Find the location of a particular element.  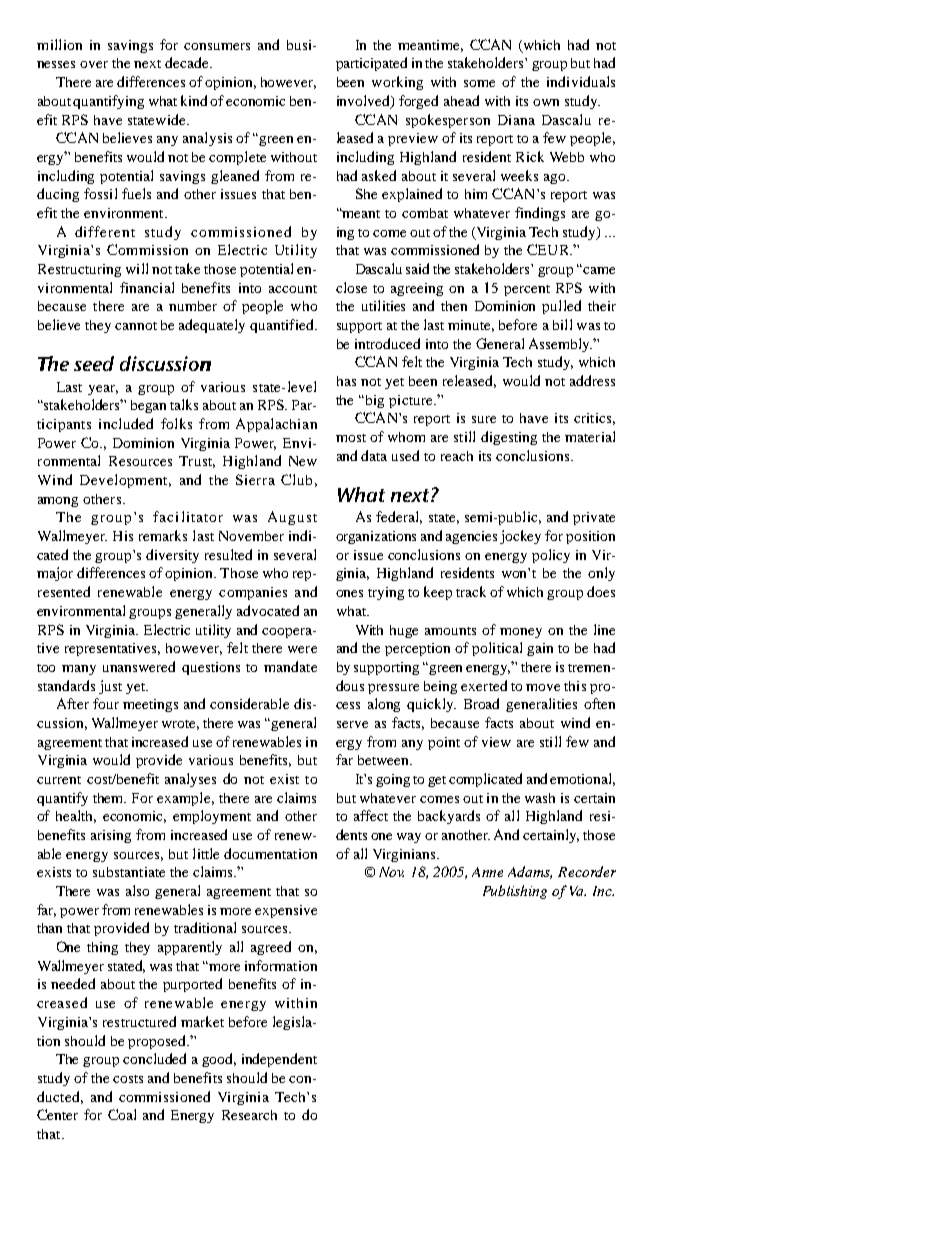

Coal is located at coordinates (122, 1114).
